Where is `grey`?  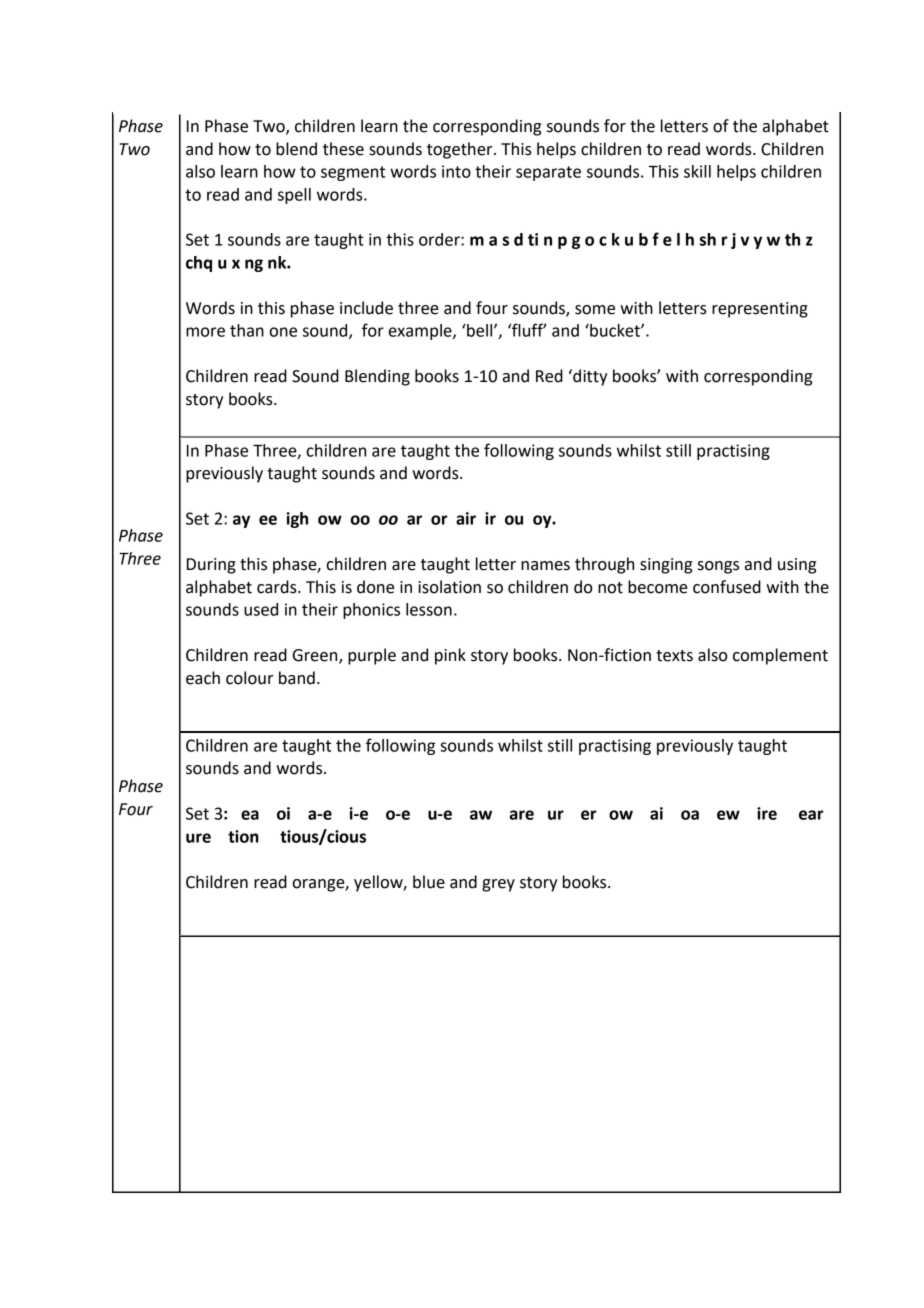 grey is located at coordinates (498, 885).
